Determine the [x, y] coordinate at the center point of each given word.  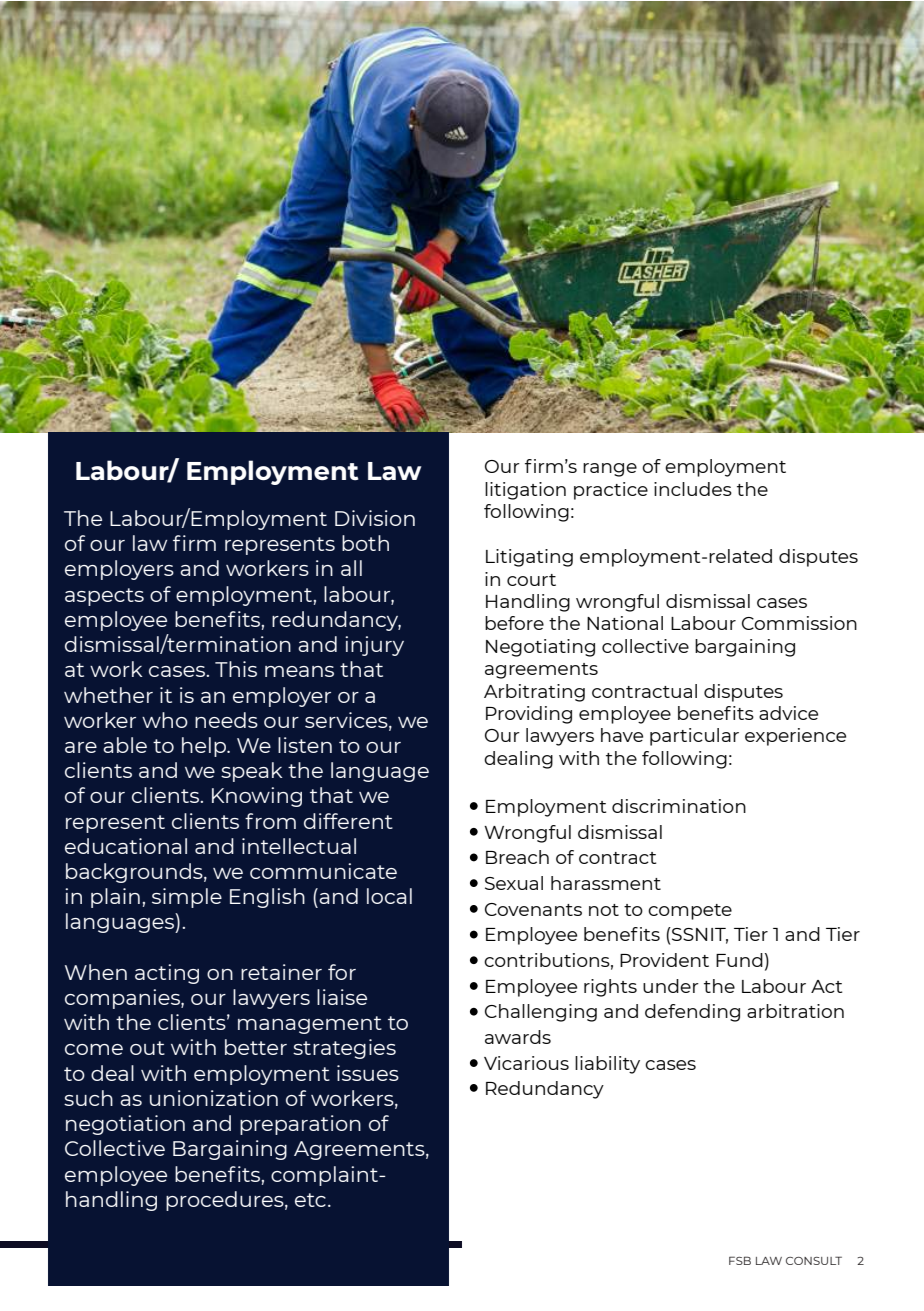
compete [690, 912]
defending [692, 1013]
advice [788, 713]
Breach [517, 857]
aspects [104, 597]
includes [693, 489]
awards [518, 1037]
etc [310, 1200]
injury [374, 646]
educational [126, 846]
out [147, 1048]
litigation [525, 491]
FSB [740, 1260]
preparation [300, 1125]
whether [108, 695]
